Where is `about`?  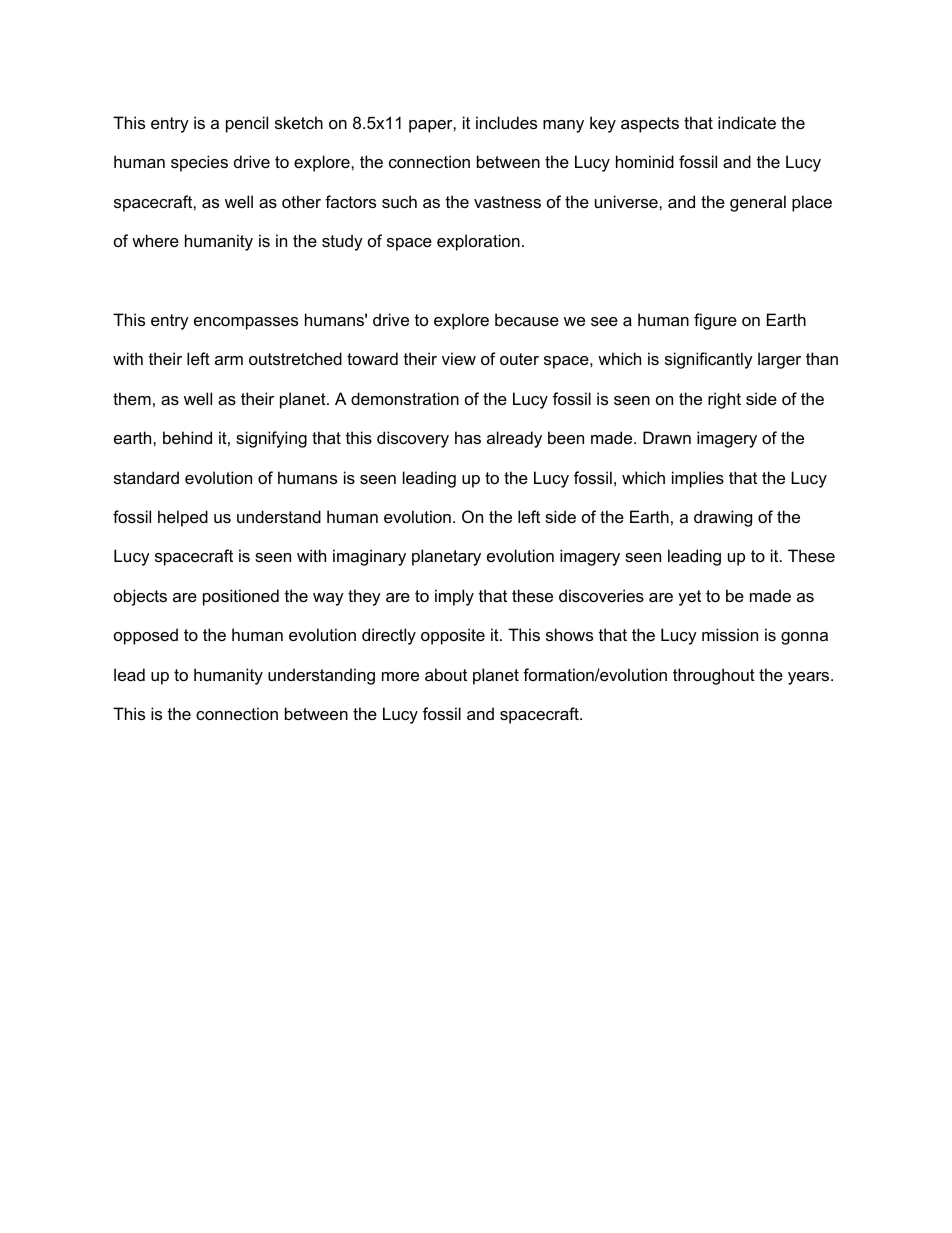 about is located at coordinates (446, 674).
